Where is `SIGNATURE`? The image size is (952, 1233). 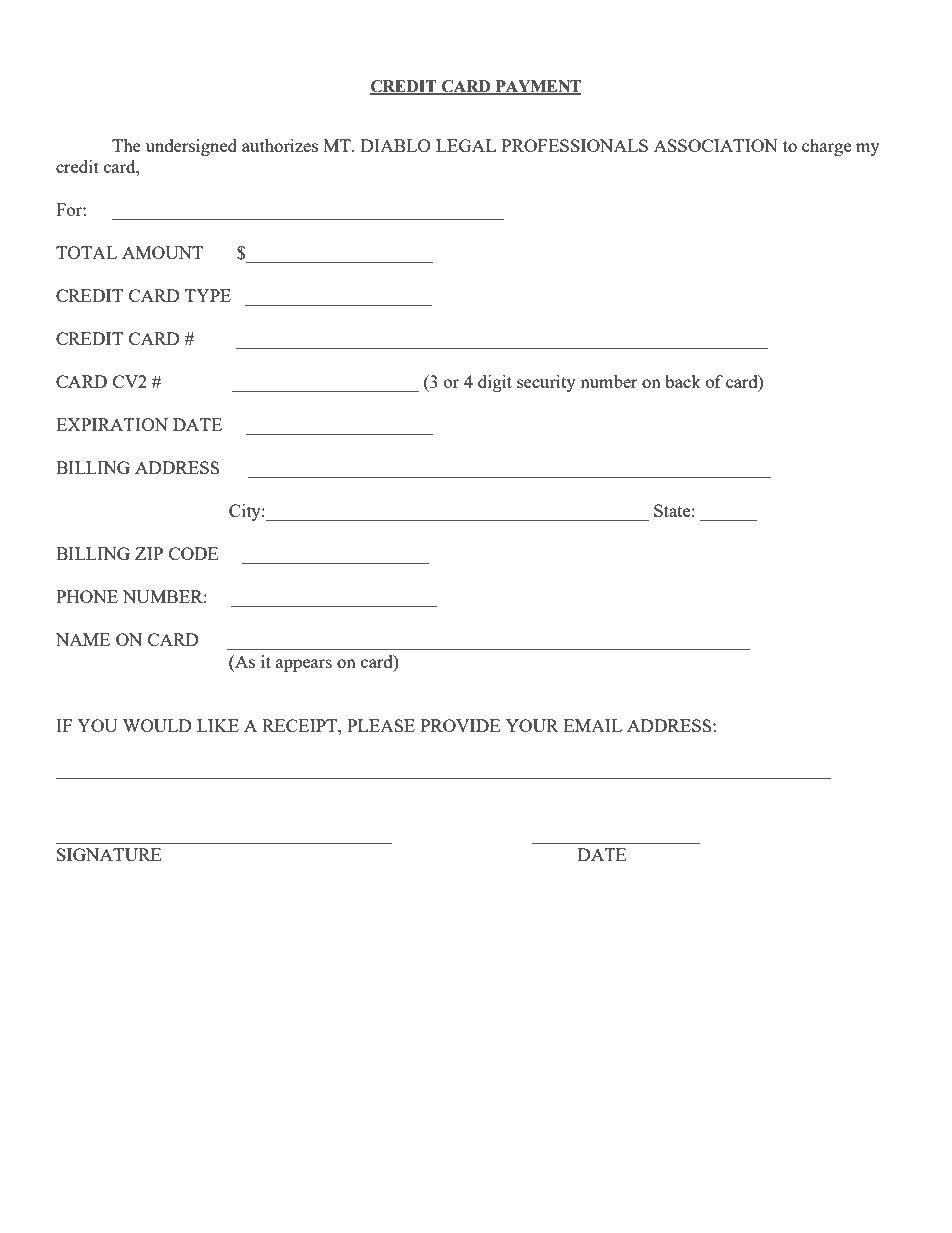
SIGNATURE is located at coordinates (109, 854).
